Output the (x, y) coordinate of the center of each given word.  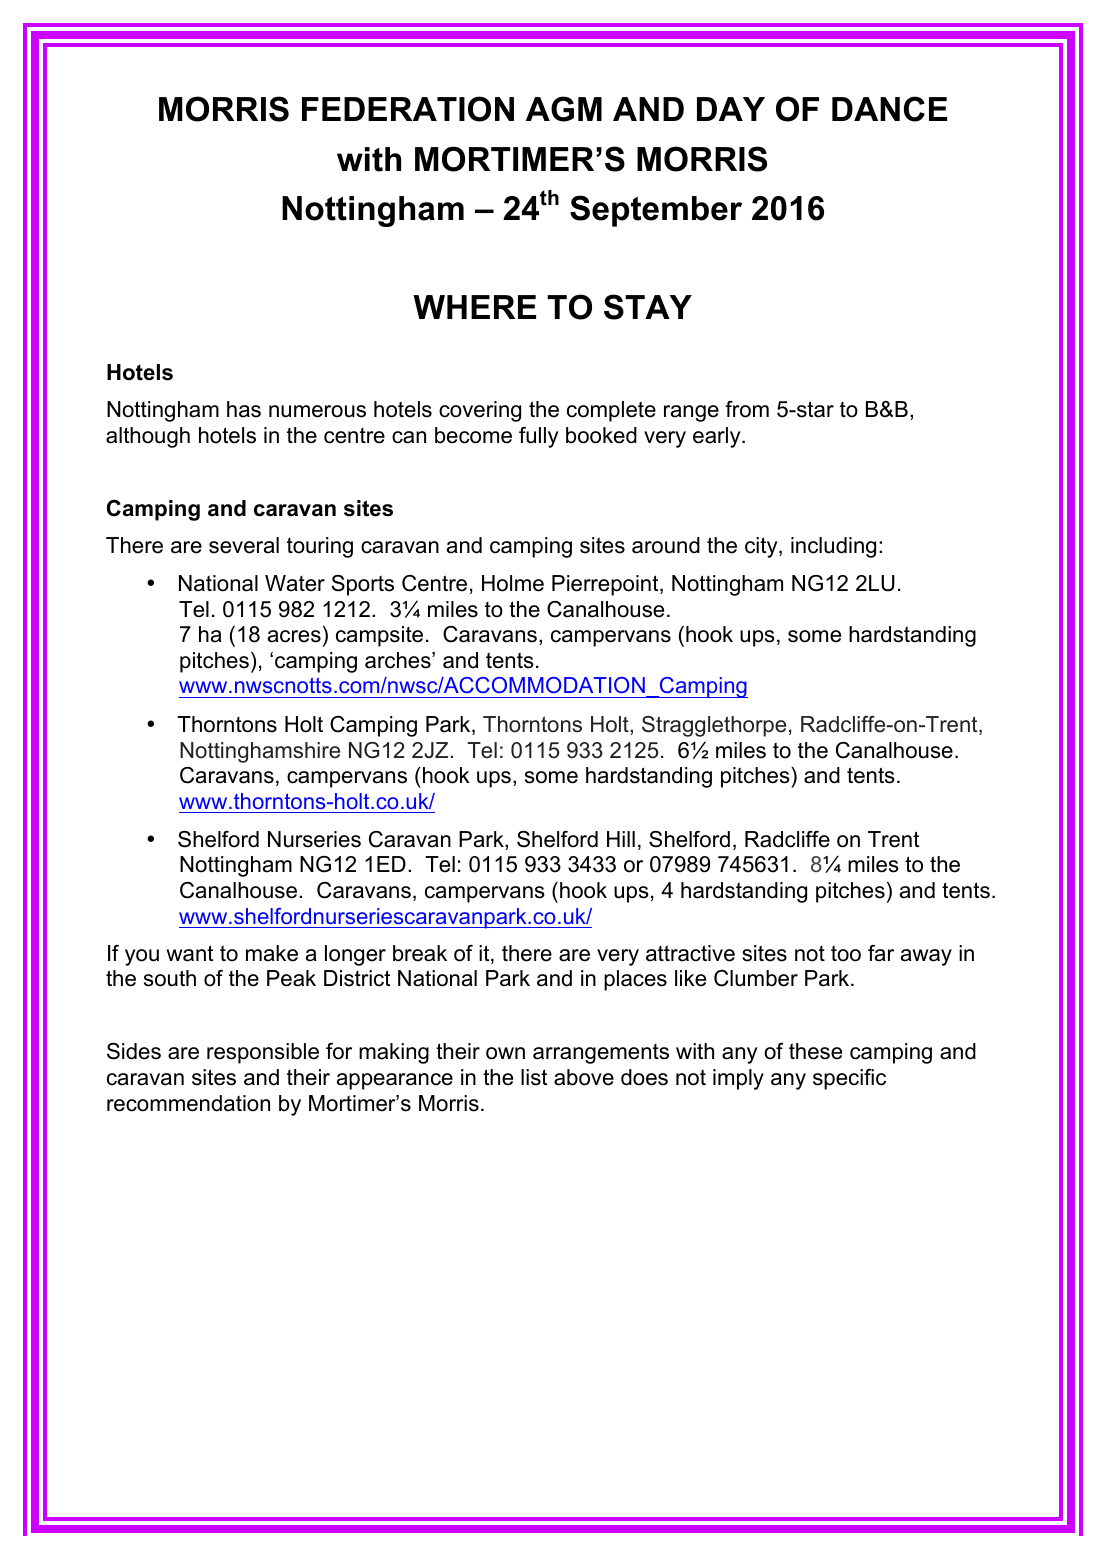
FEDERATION (408, 109)
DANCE (889, 109)
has (244, 409)
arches (399, 660)
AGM (564, 109)
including (833, 547)
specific (849, 1079)
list (534, 1077)
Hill (621, 839)
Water (295, 583)
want (189, 953)
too (846, 953)
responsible (263, 1053)
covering (480, 411)
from (747, 409)
